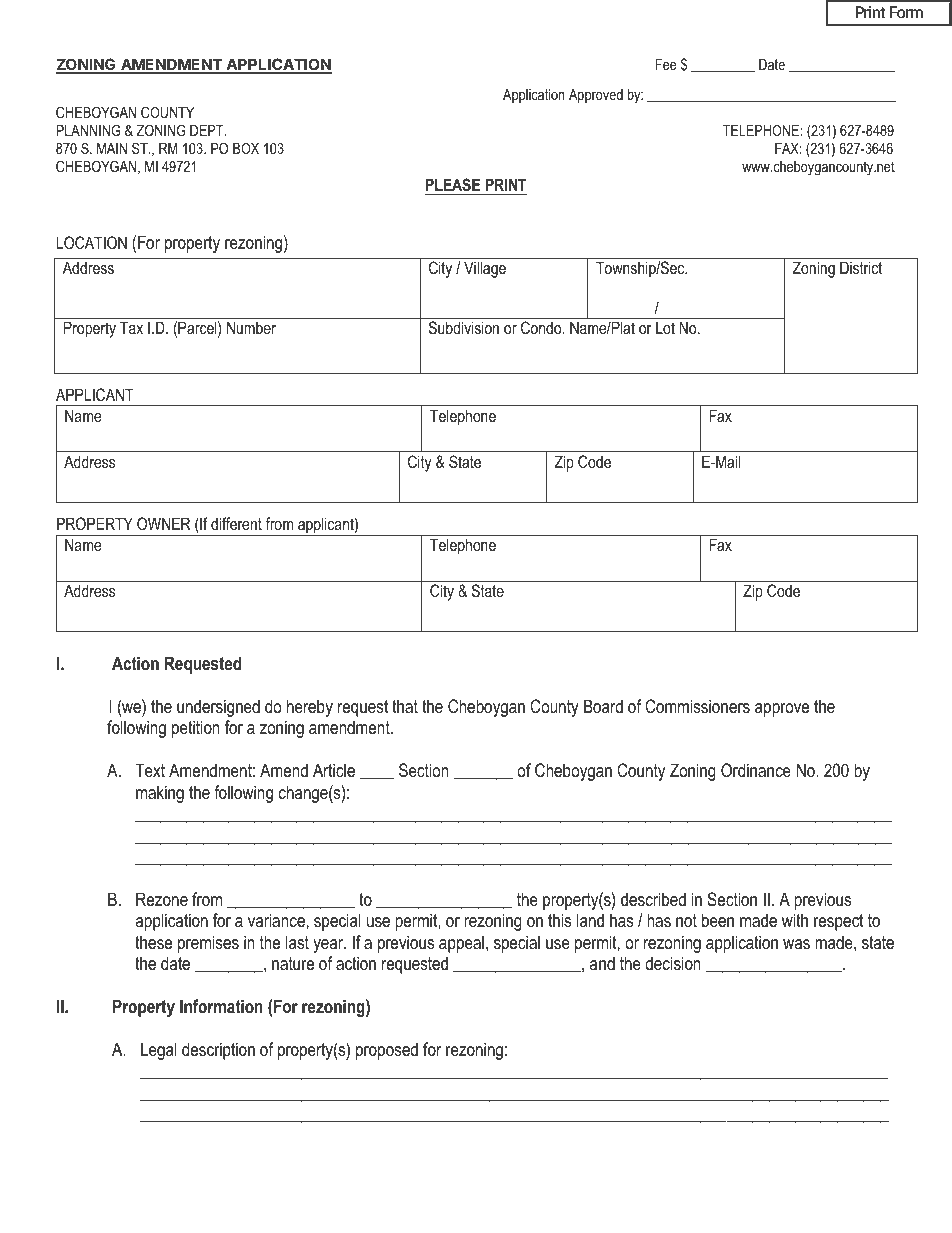 This screenshot has width=952, height=1233. What do you see at coordinates (334, 770) in the screenshot?
I see `Article` at bounding box center [334, 770].
